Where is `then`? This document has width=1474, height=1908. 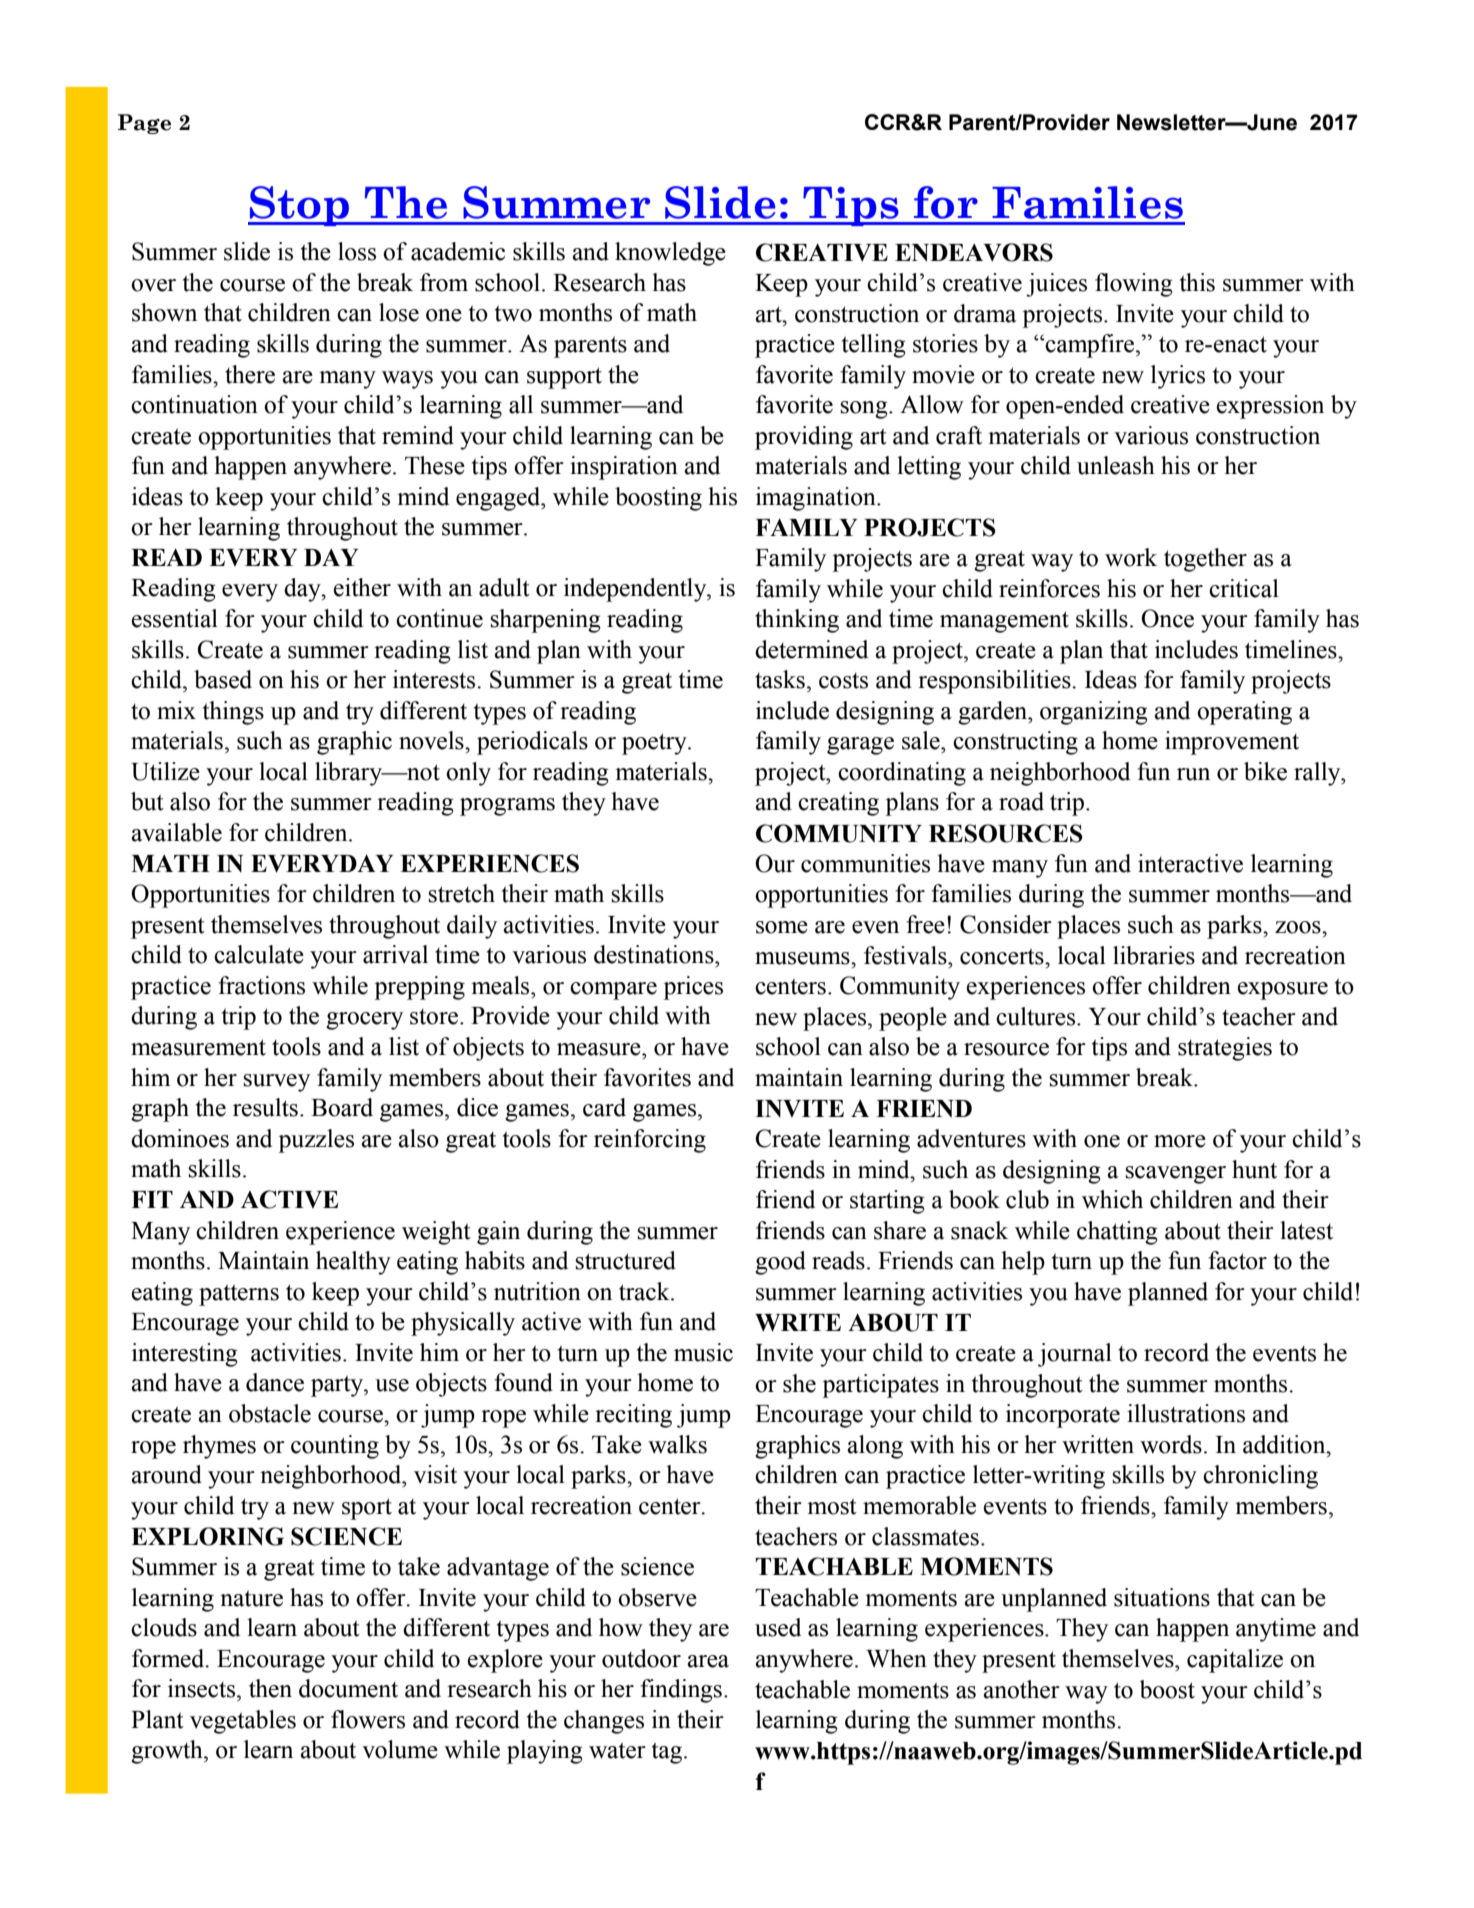 then is located at coordinates (270, 1688).
